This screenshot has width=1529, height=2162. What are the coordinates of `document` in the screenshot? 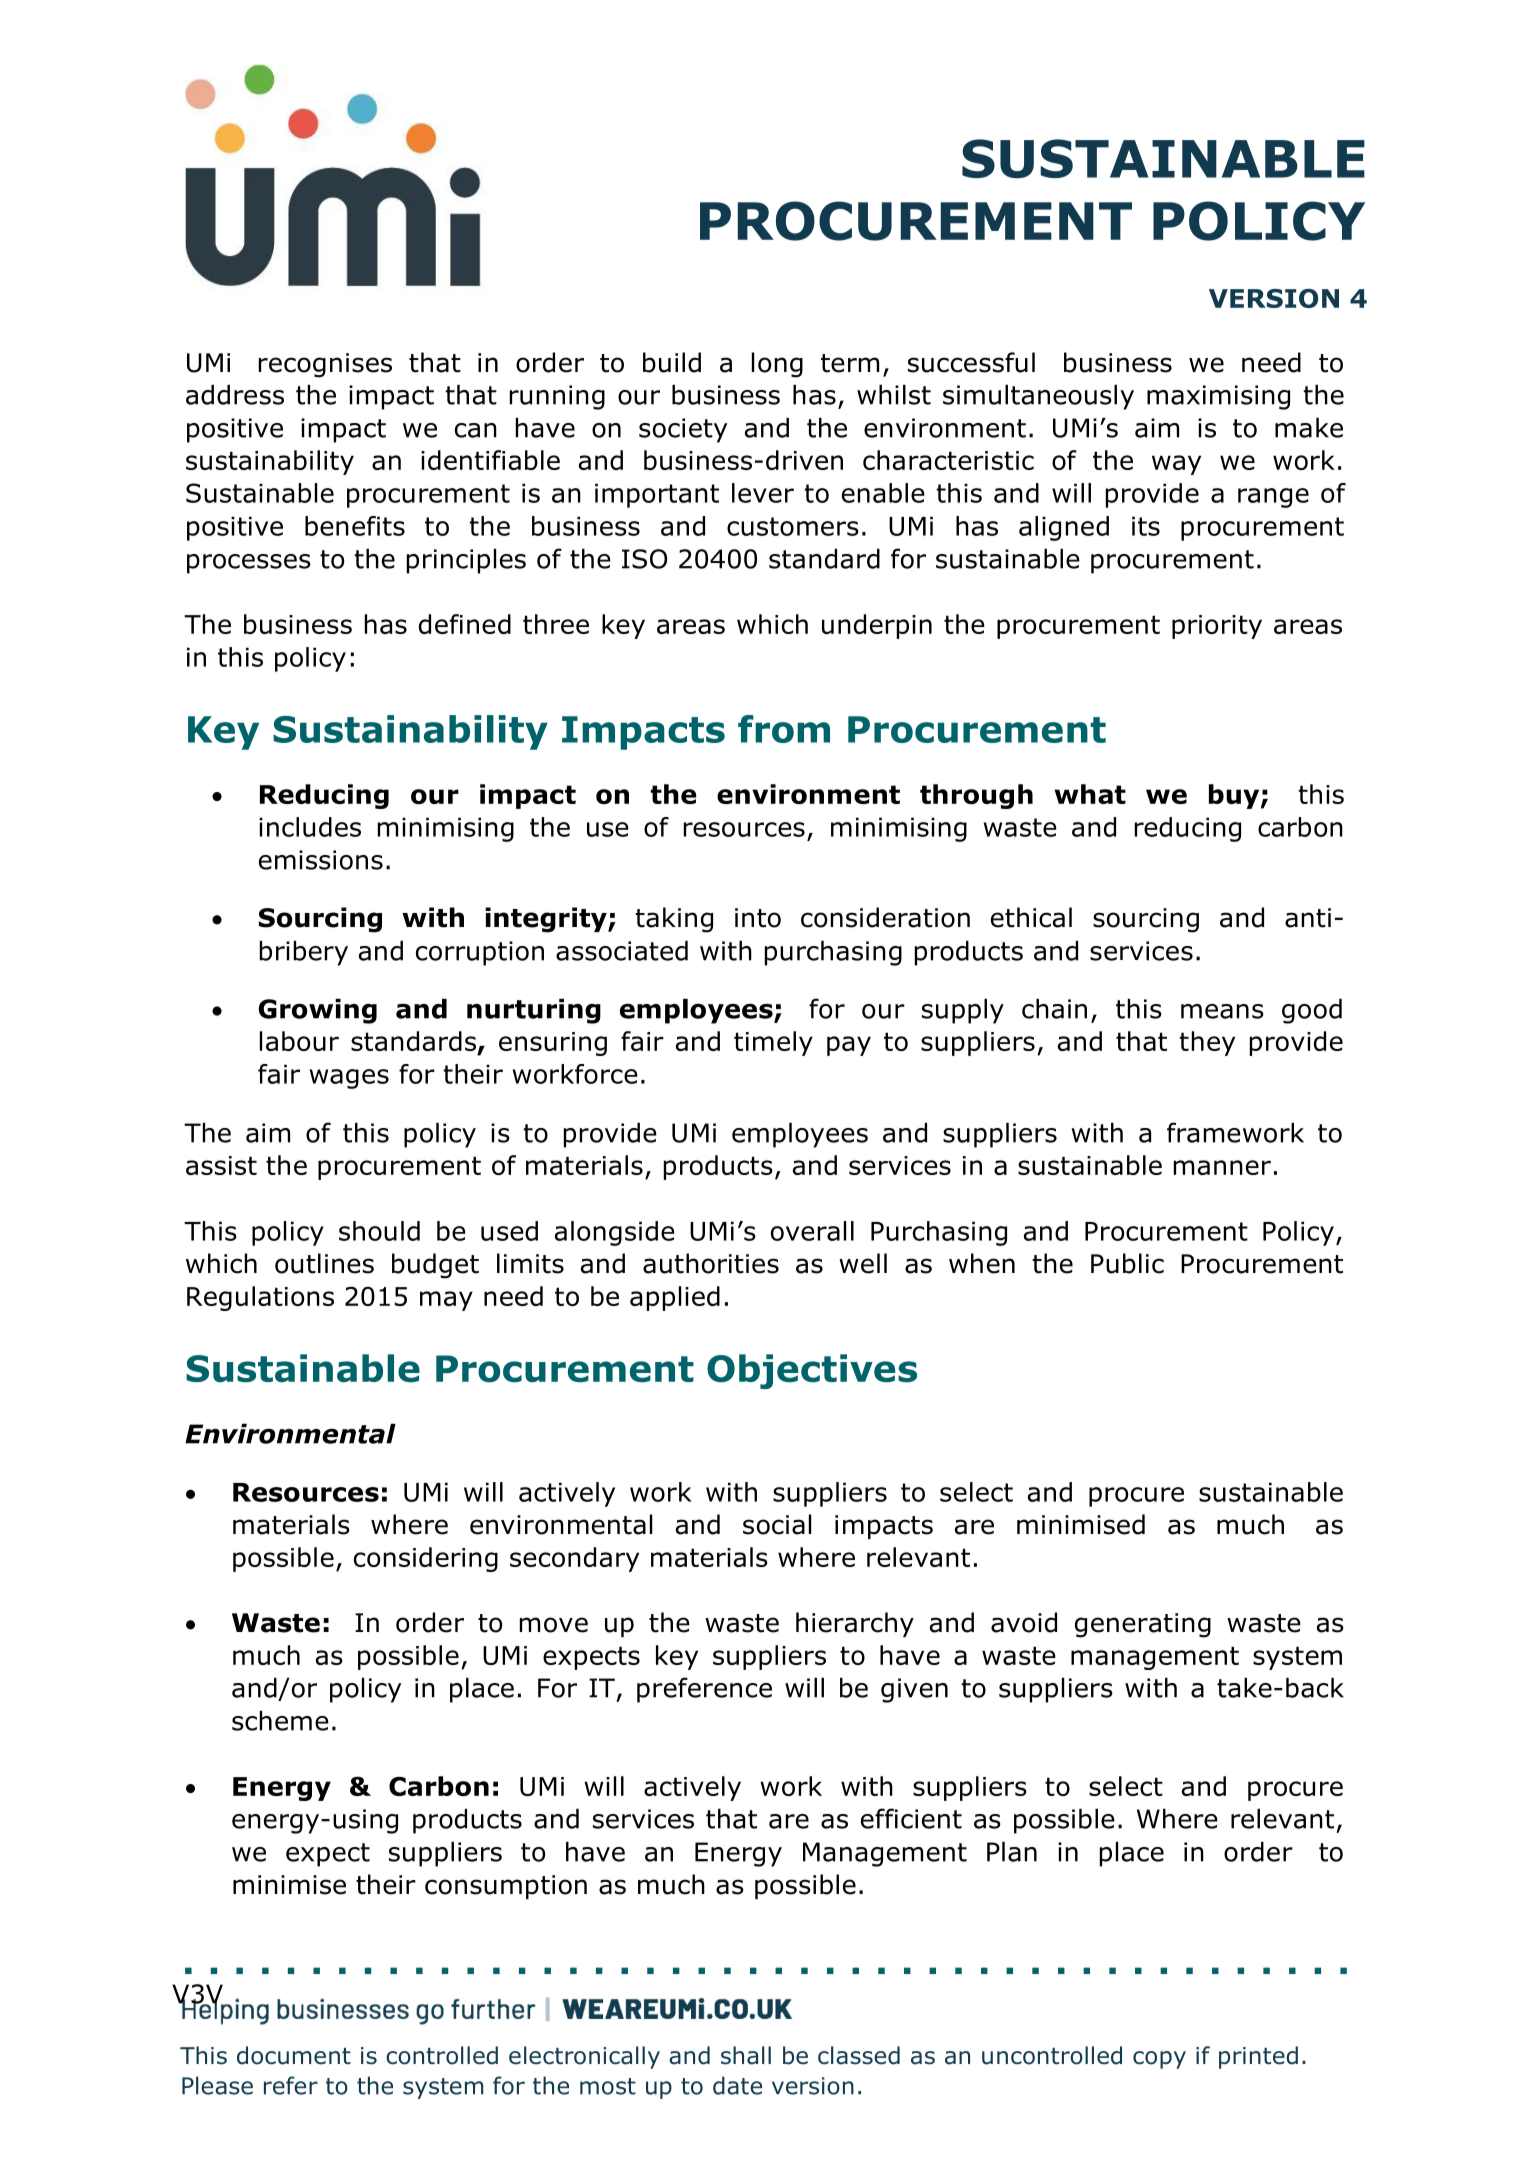 It's located at (294, 2055).
